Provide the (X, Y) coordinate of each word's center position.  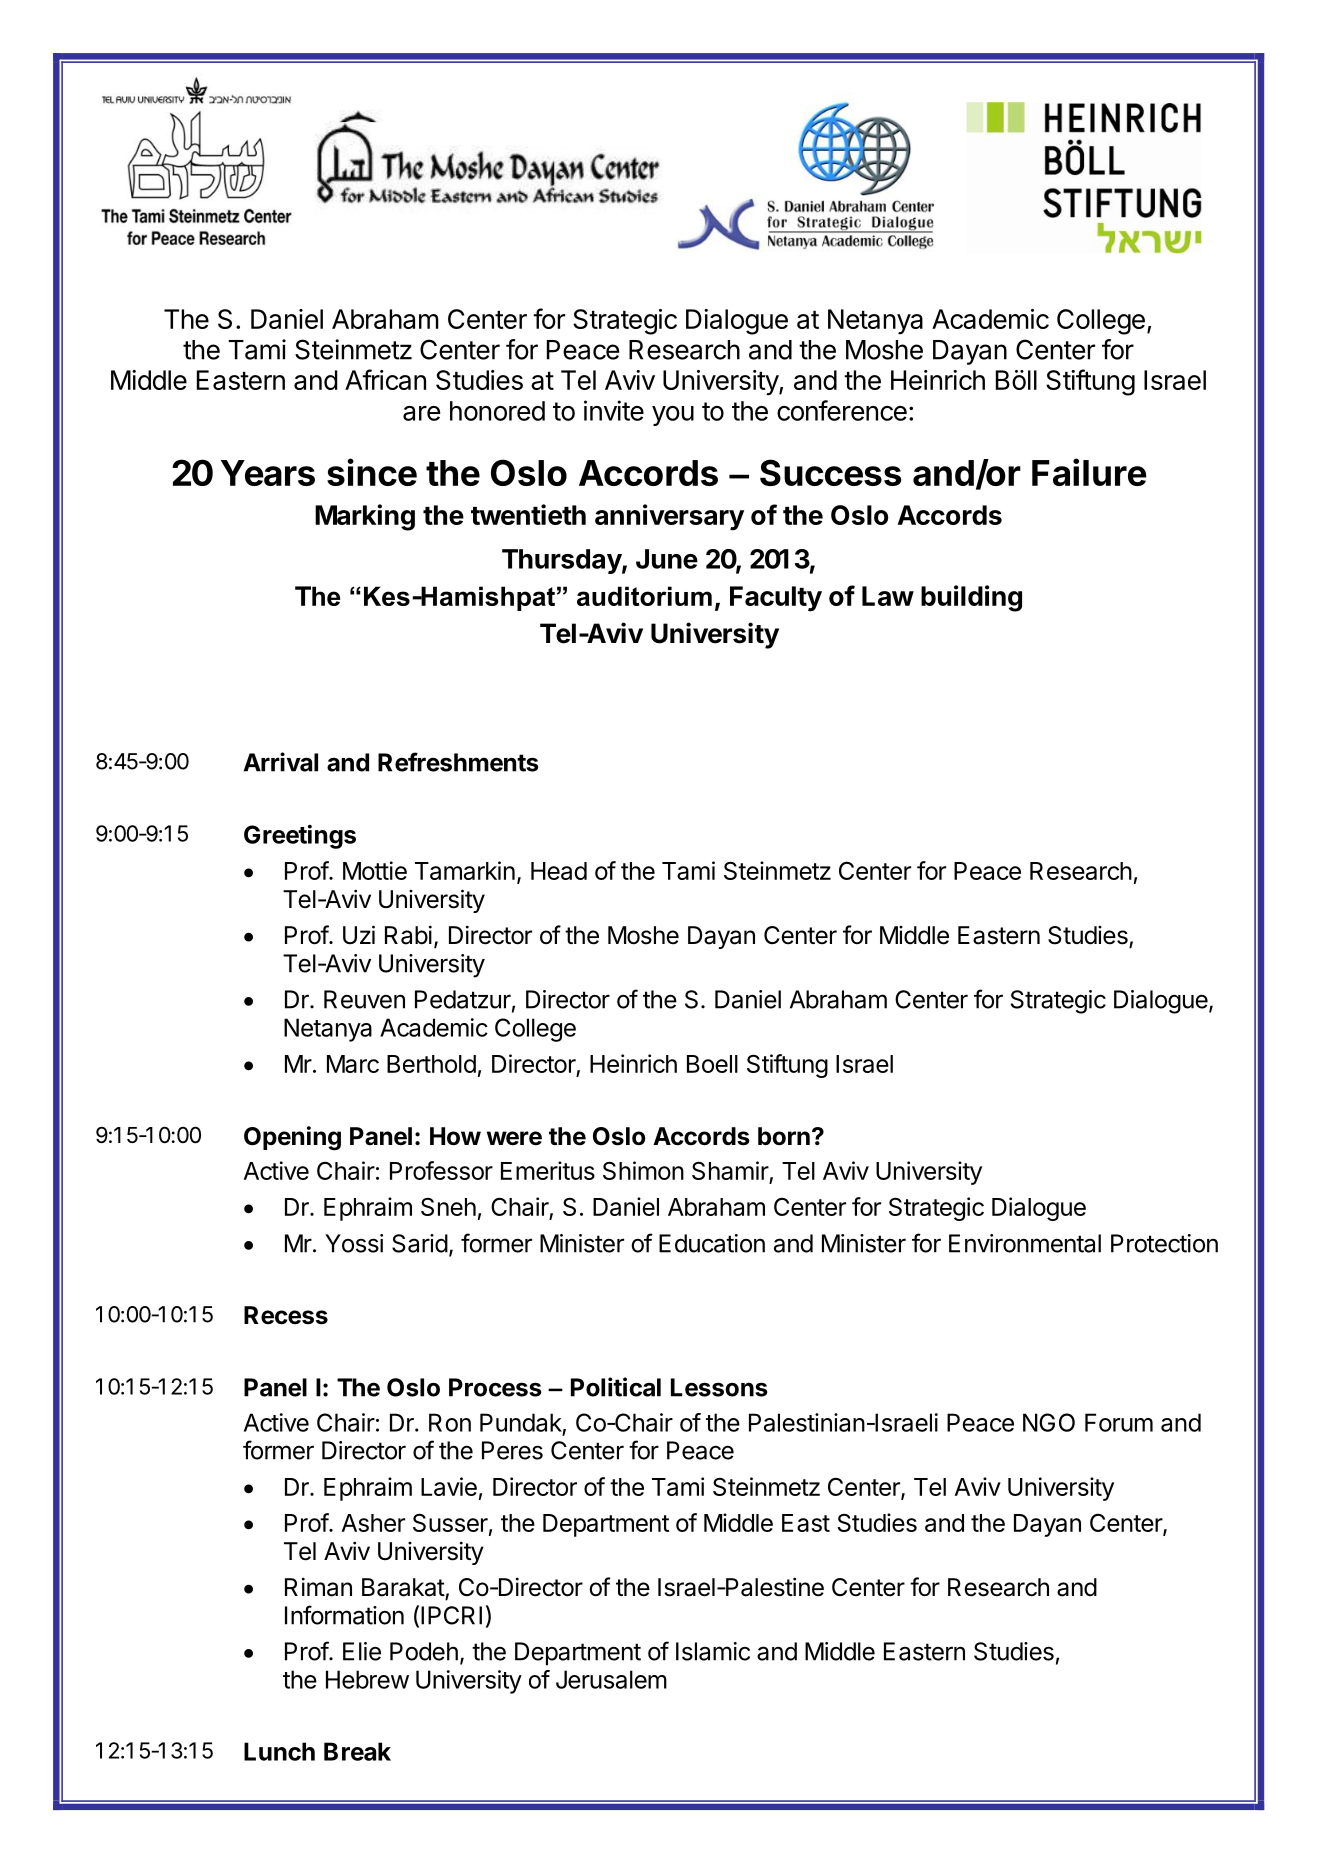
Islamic (713, 1651)
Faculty (776, 599)
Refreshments (458, 762)
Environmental (1025, 1243)
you (673, 416)
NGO (1049, 1422)
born (784, 1136)
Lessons (719, 1387)
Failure (1089, 472)
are (421, 413)
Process (495, 1387)
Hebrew (367, 1679)
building (971, 598)
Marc (353, 1064)
